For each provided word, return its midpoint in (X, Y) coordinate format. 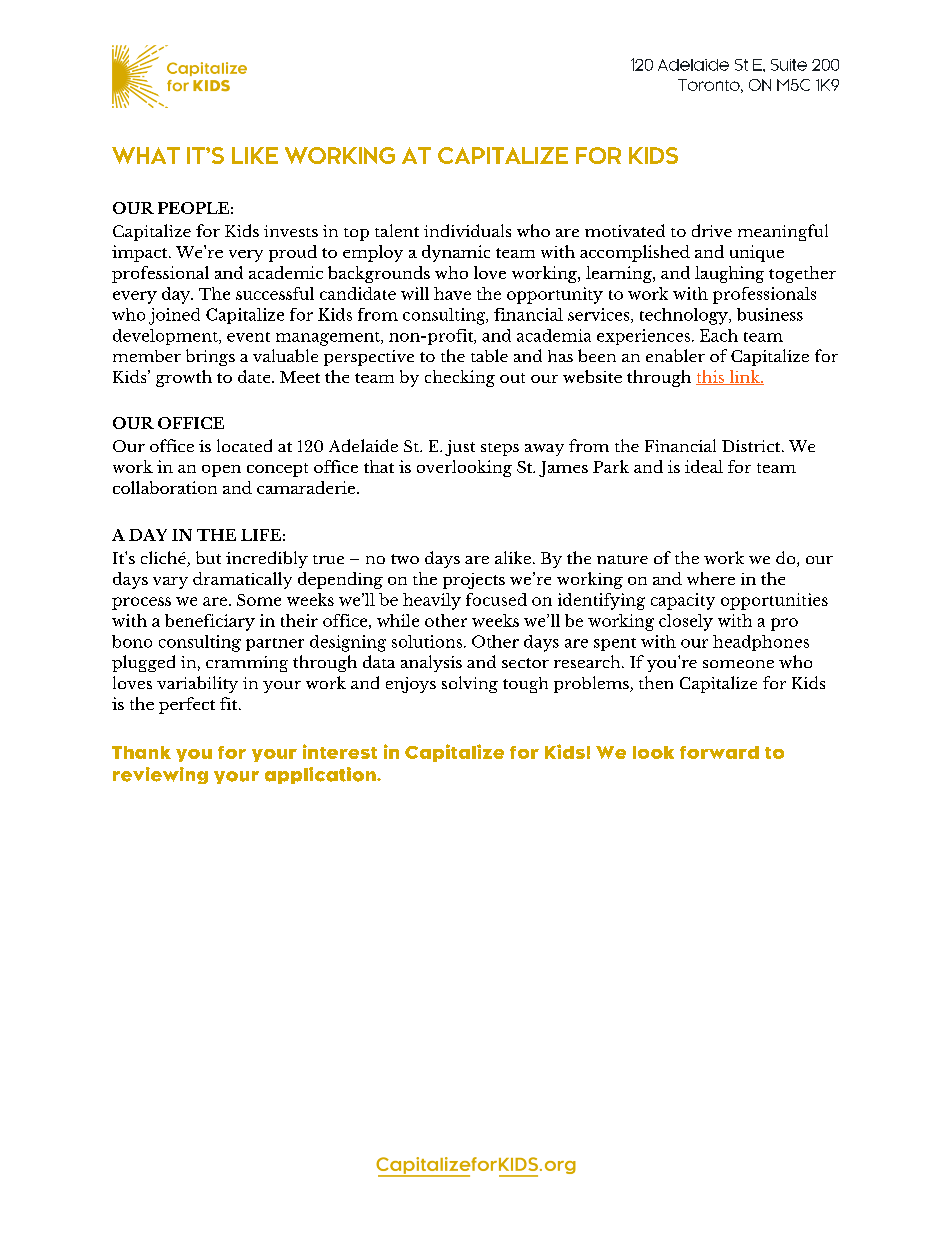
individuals (467, 230)
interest (340, 751)
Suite (789, 65)
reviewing (160, 775)
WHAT (146, 155)
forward (719, 752)
